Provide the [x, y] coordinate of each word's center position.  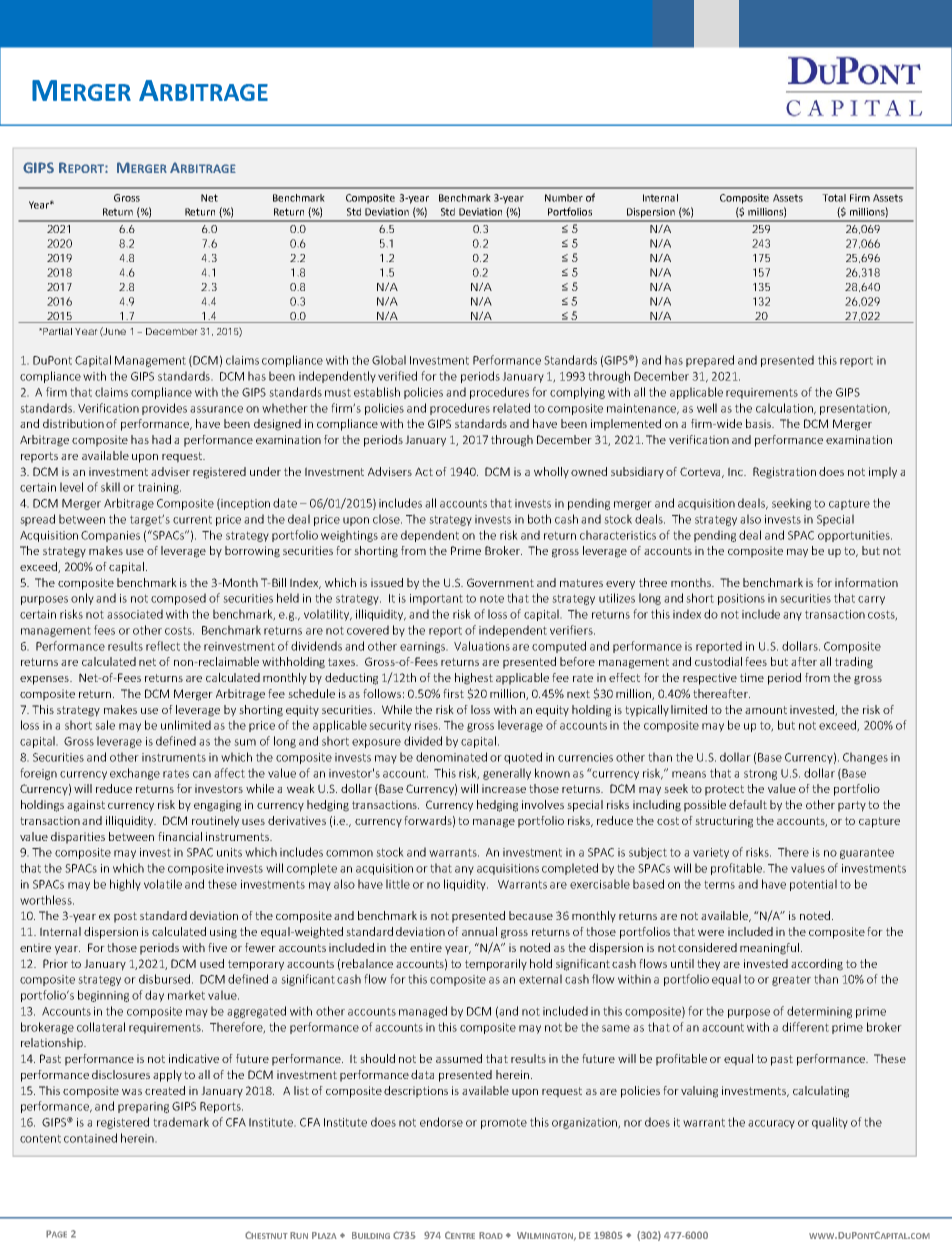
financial [180, 836]
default [748, 804]
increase [504, 788]
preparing [143, 1107]
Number [564, 198]
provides [164, 409]
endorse [441, 1122]
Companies [110, 536]
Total [834, 198]
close [387, 519]
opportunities [855, 536]
